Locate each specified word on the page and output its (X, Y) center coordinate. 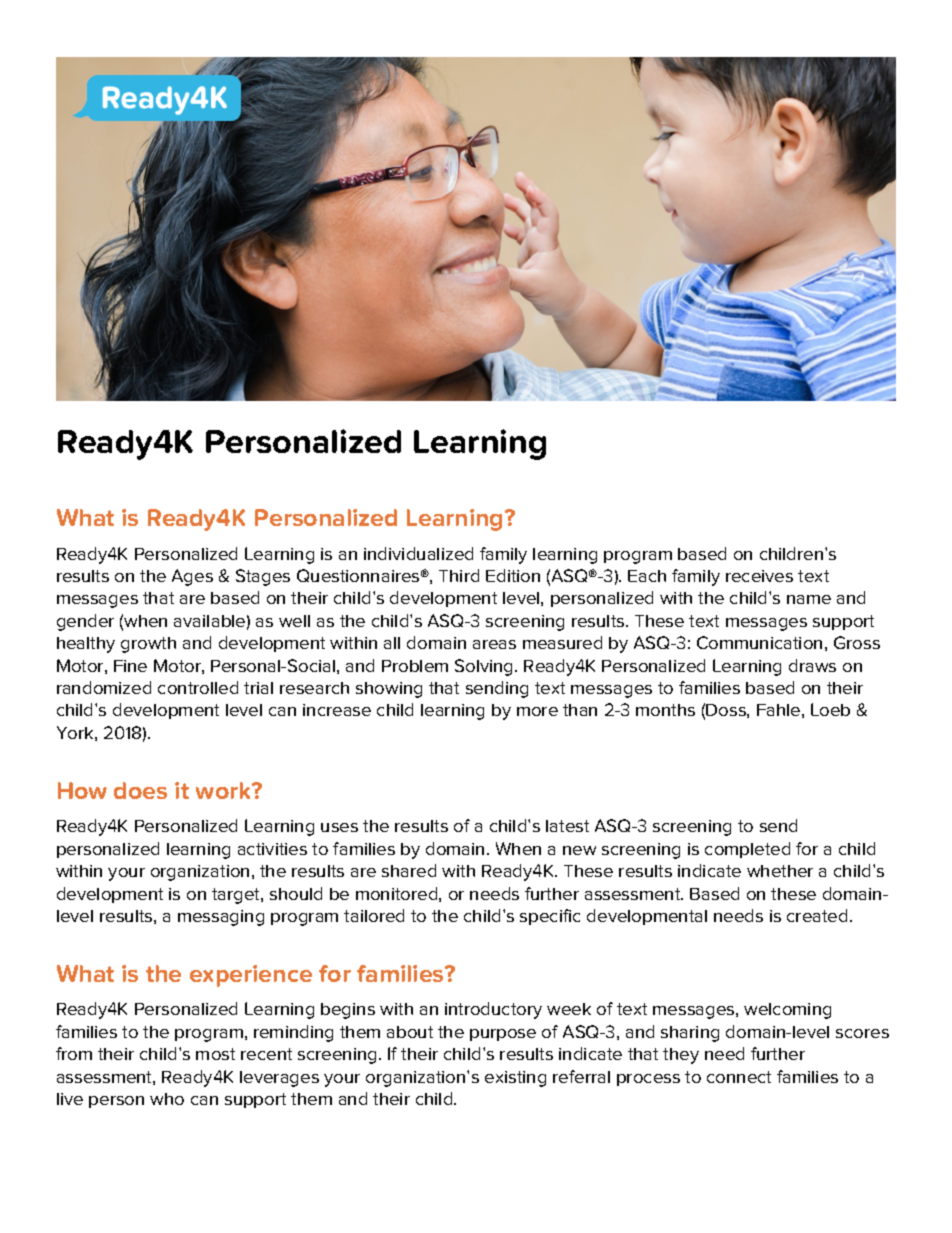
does (140, 790)
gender (85, 622)
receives (759, 576)
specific (550, 917)
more (537, 711)
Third (459, 575)
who (167, 1099)
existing (515, 1079)
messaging (221, 918)
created (817, 915)
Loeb (830, 709)
